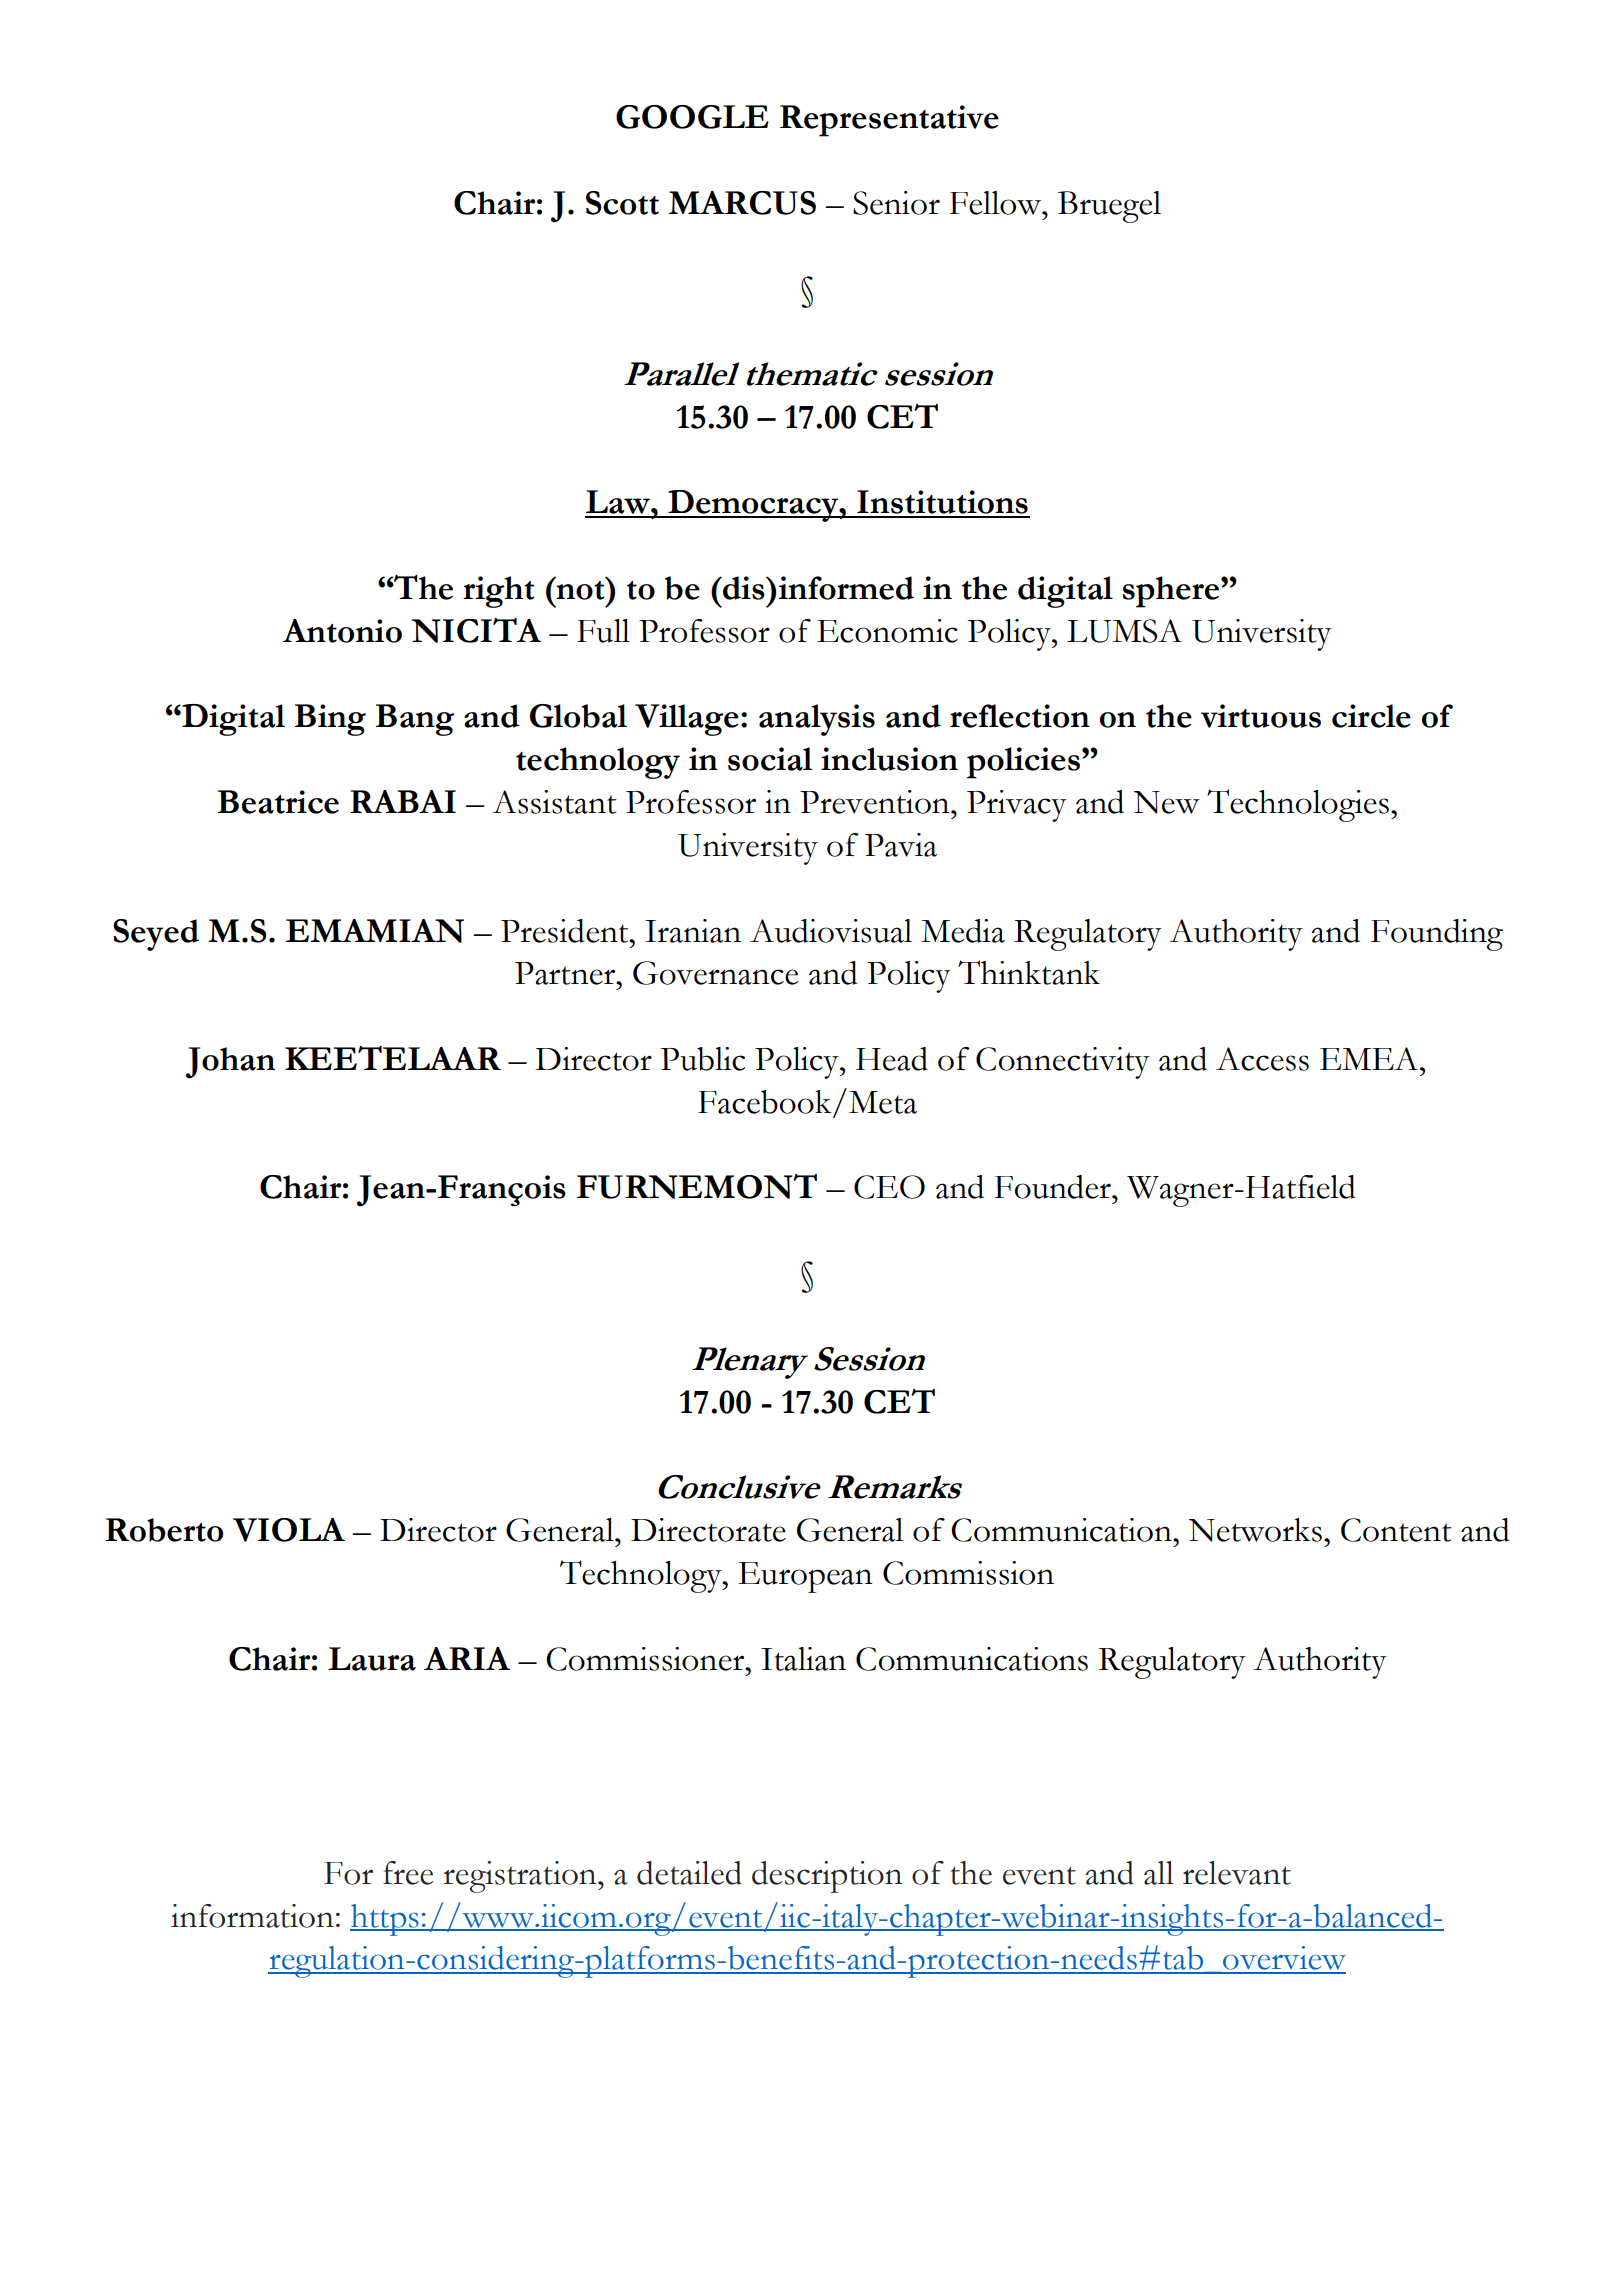 The height and width of the screenshot is (2284, 1615). What do you see at coordinates (997, 203) in the screenshot?
I see `Fellow` at bounding box center [997, 203].
